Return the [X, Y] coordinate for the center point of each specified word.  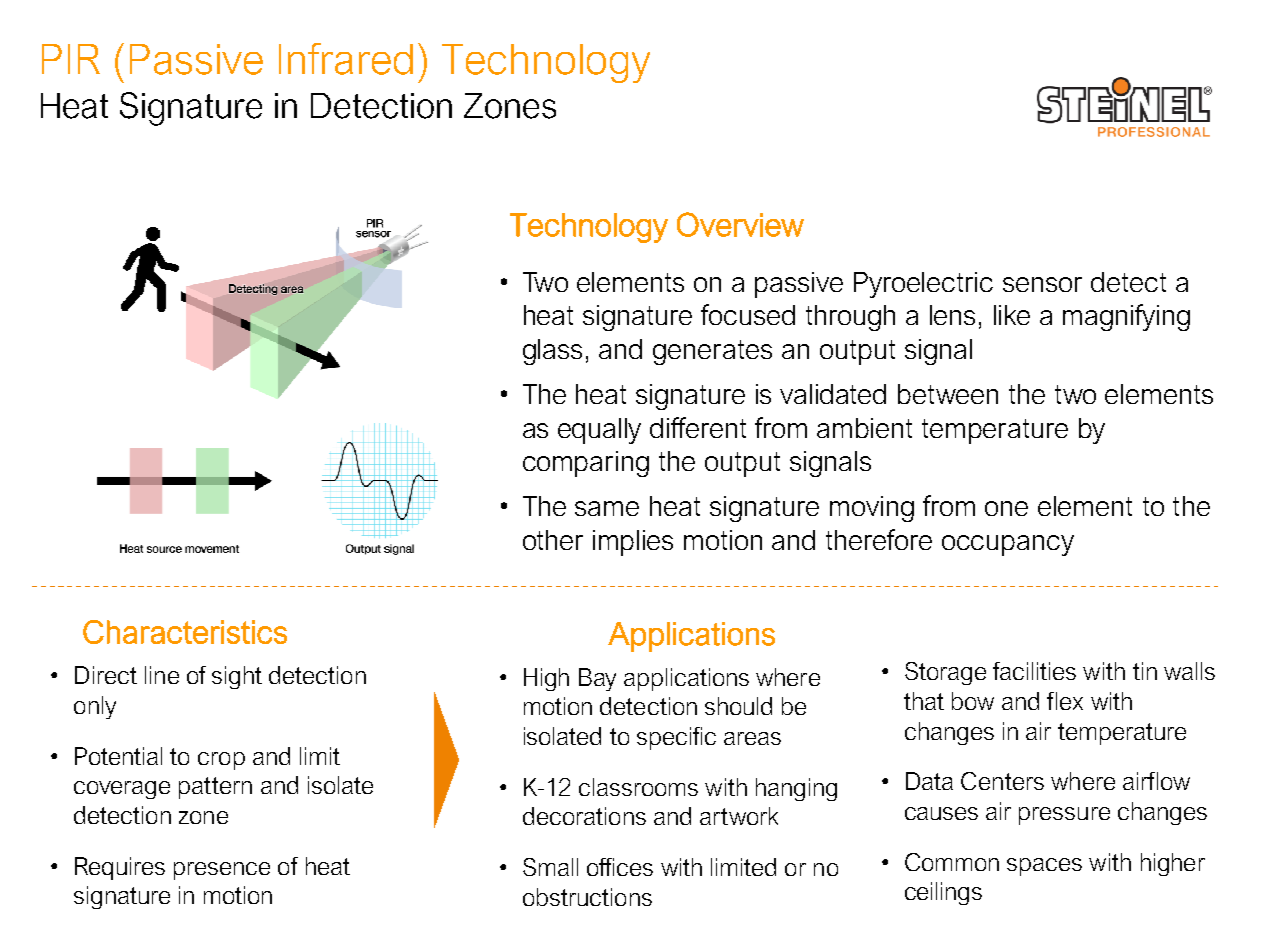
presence [222, 871]
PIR [71, 59]
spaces [1044, 867]
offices [620, 867]
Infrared [346, 59]
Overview [740, 224]
